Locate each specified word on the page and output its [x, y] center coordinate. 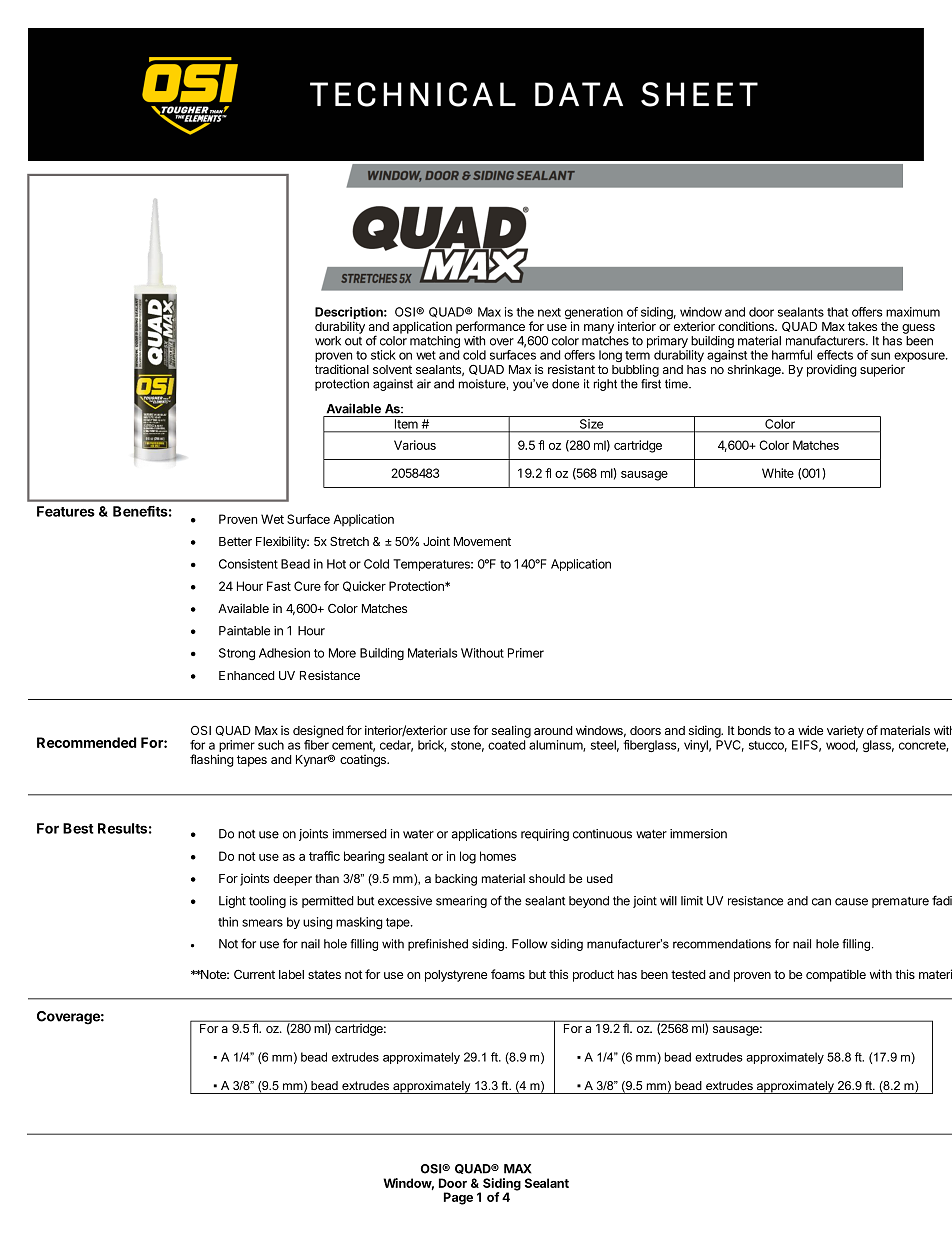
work [328, 341]
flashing [212, 760]
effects [835, 355]
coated [507, 745]
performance [490, 327]
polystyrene [456, 976]
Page [458, 1198]
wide [810, 730]
